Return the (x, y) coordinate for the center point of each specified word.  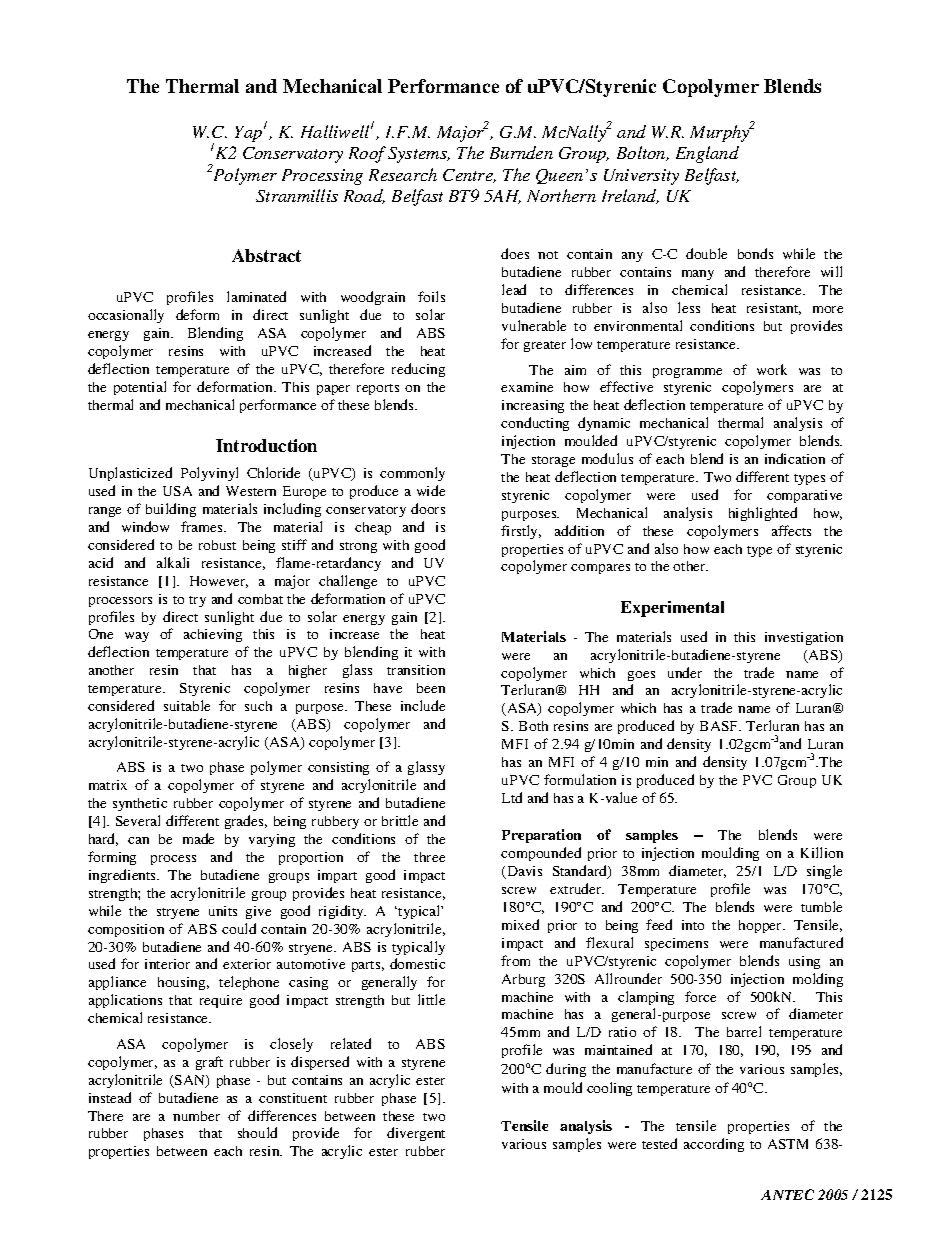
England (707, 154)
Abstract (266, 255)
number (196, 1116)
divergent (416, 1134)
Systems (418, 155)
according (714, 1145)
